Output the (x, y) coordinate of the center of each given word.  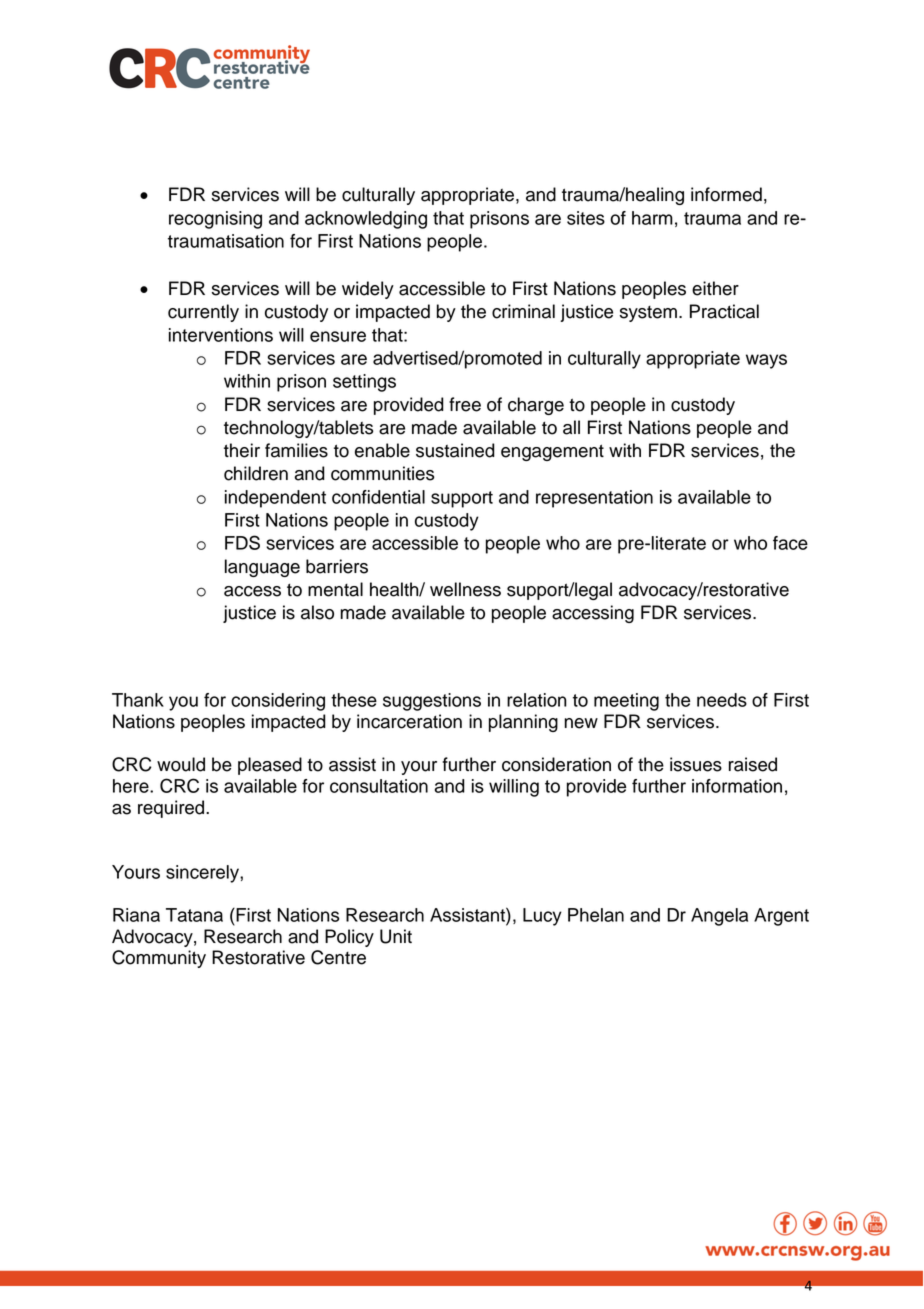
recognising (215, 220)
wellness (465, 589)
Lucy (542, 917)
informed (726, 194)
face (790, 543)
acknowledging (366, 220)
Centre (338, 957)
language (262, 568)
